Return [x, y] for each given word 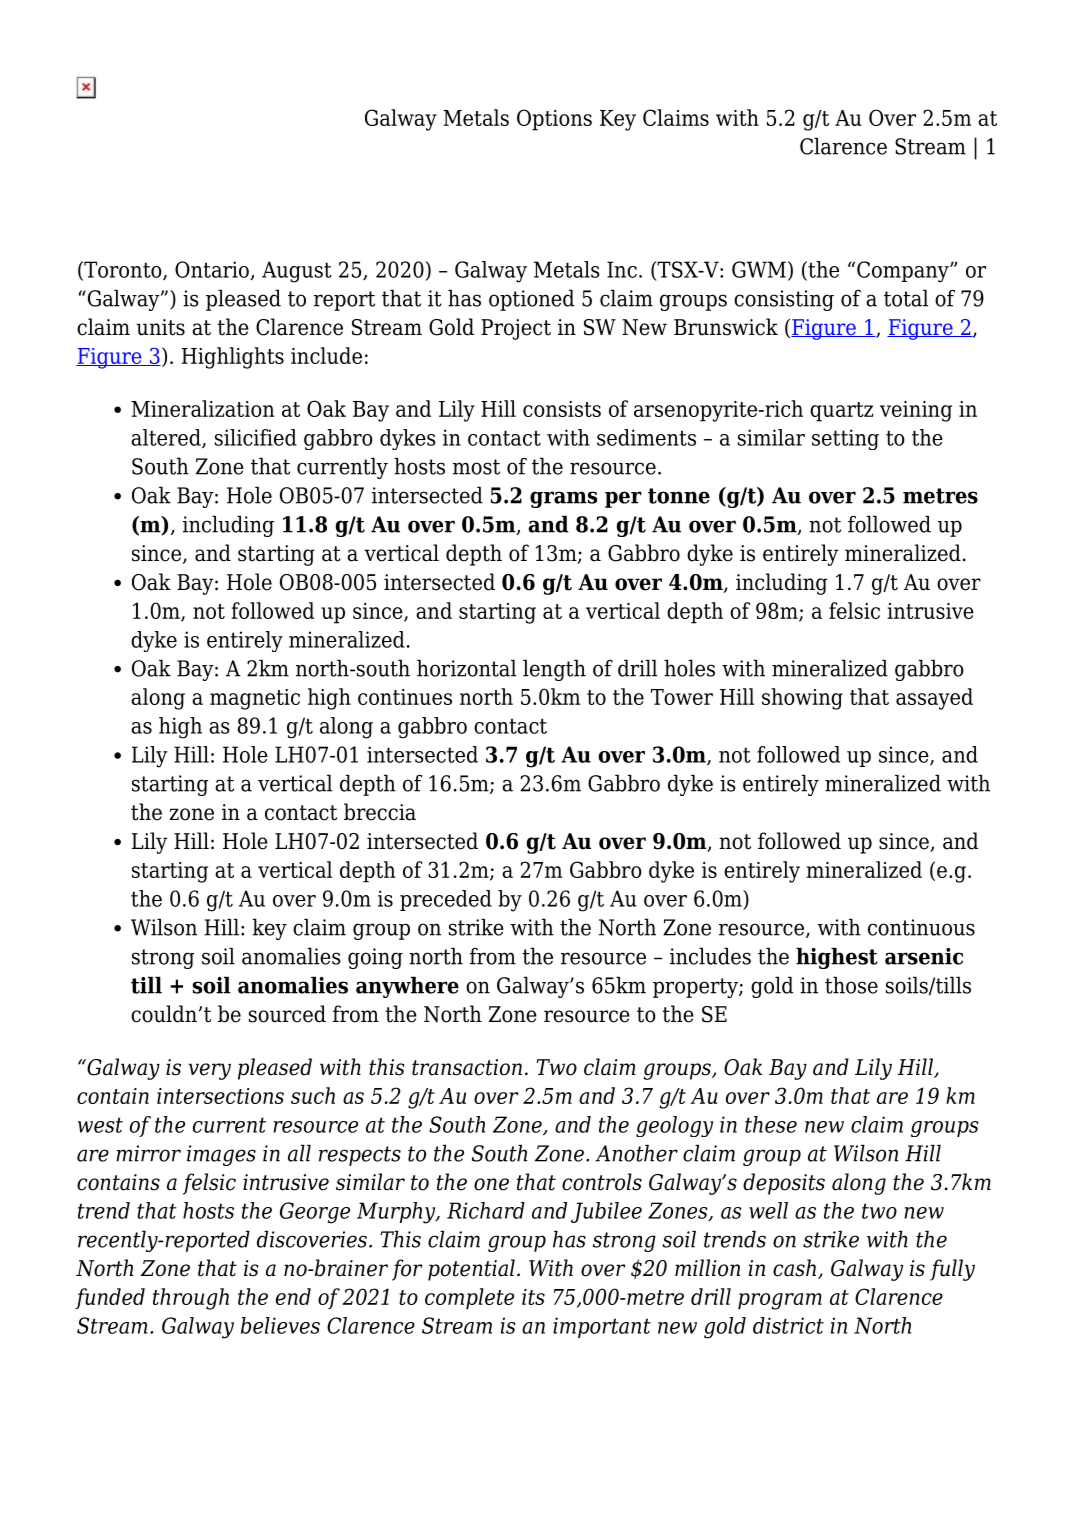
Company [904, 272]
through [191, 1299]
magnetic [255, 699]
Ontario [213, 270]
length [554, 670]
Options [554, 120]
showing [802, 699]
